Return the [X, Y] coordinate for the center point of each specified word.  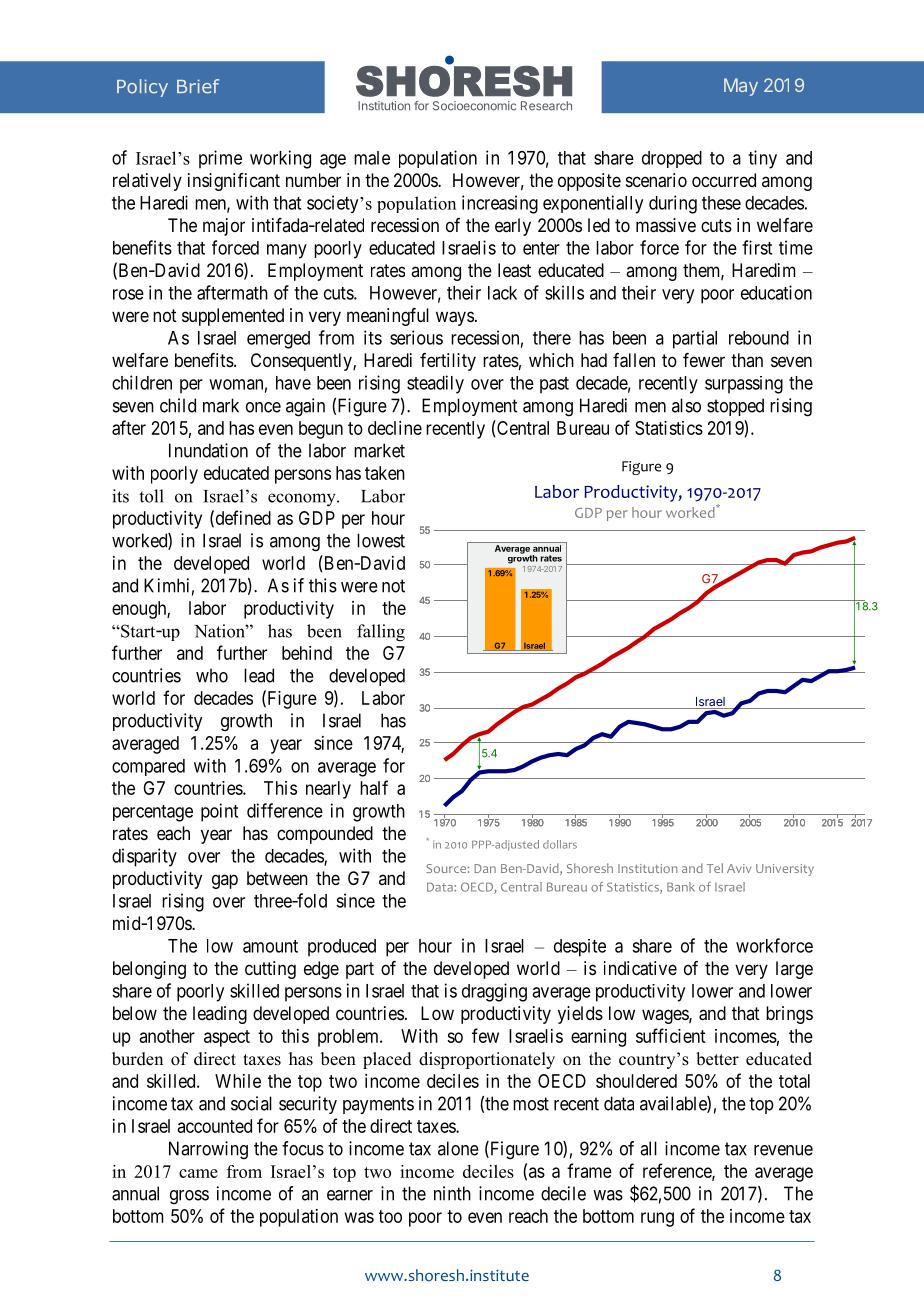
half [374, 787]
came [198, 1173]
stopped [735, 407]
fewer [704, 360]
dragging [494, 992]
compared [148, 767]
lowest [381, 540]
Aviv [739, 868]
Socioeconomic [474, 106]
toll [151, 496]
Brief [198, 86]
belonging [149, 970]
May [741, 87]
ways [455, 318]
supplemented [233, 317]
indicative [640, 968]
